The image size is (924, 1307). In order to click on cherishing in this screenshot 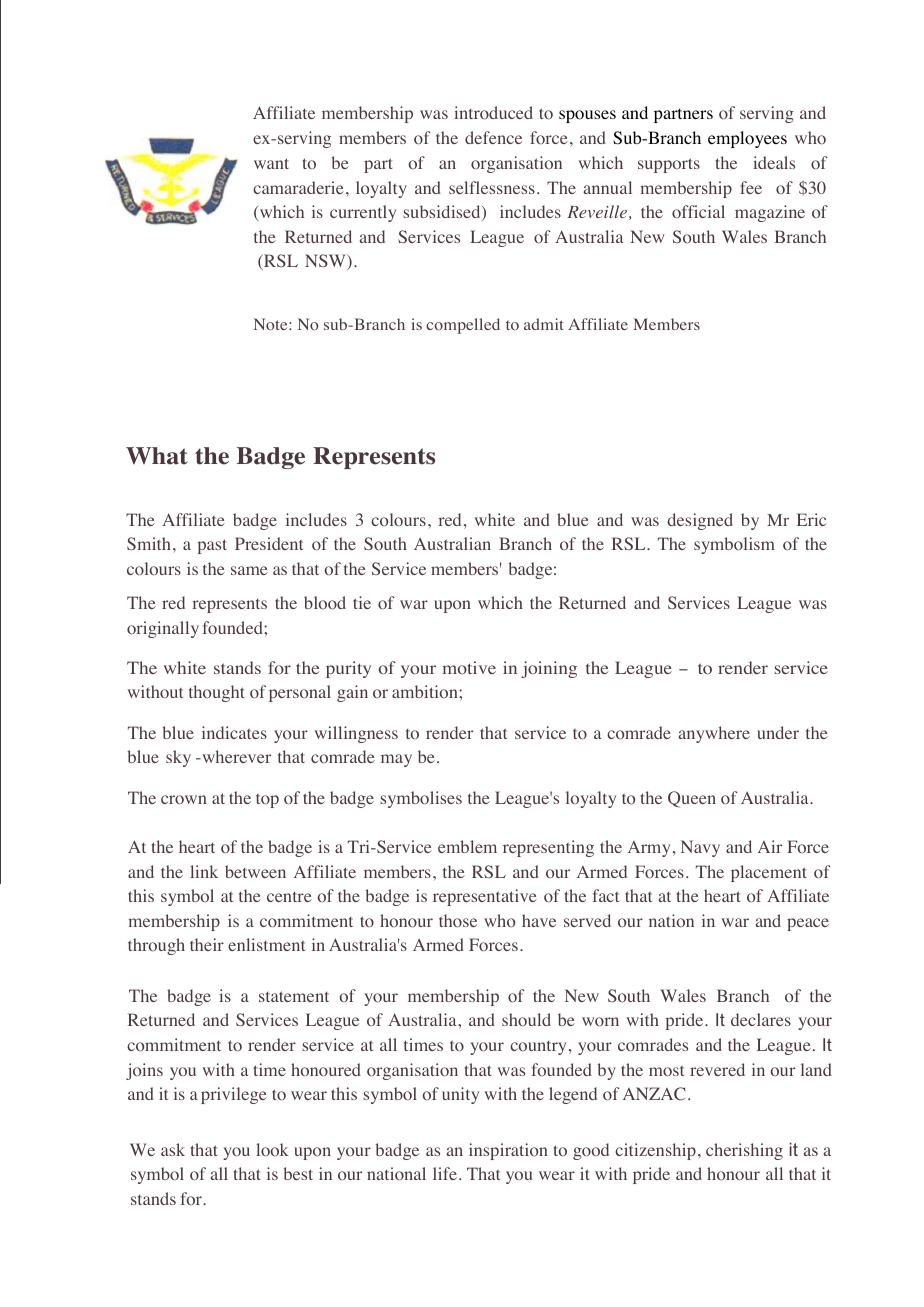, I will do `click(744, 1151)`.
